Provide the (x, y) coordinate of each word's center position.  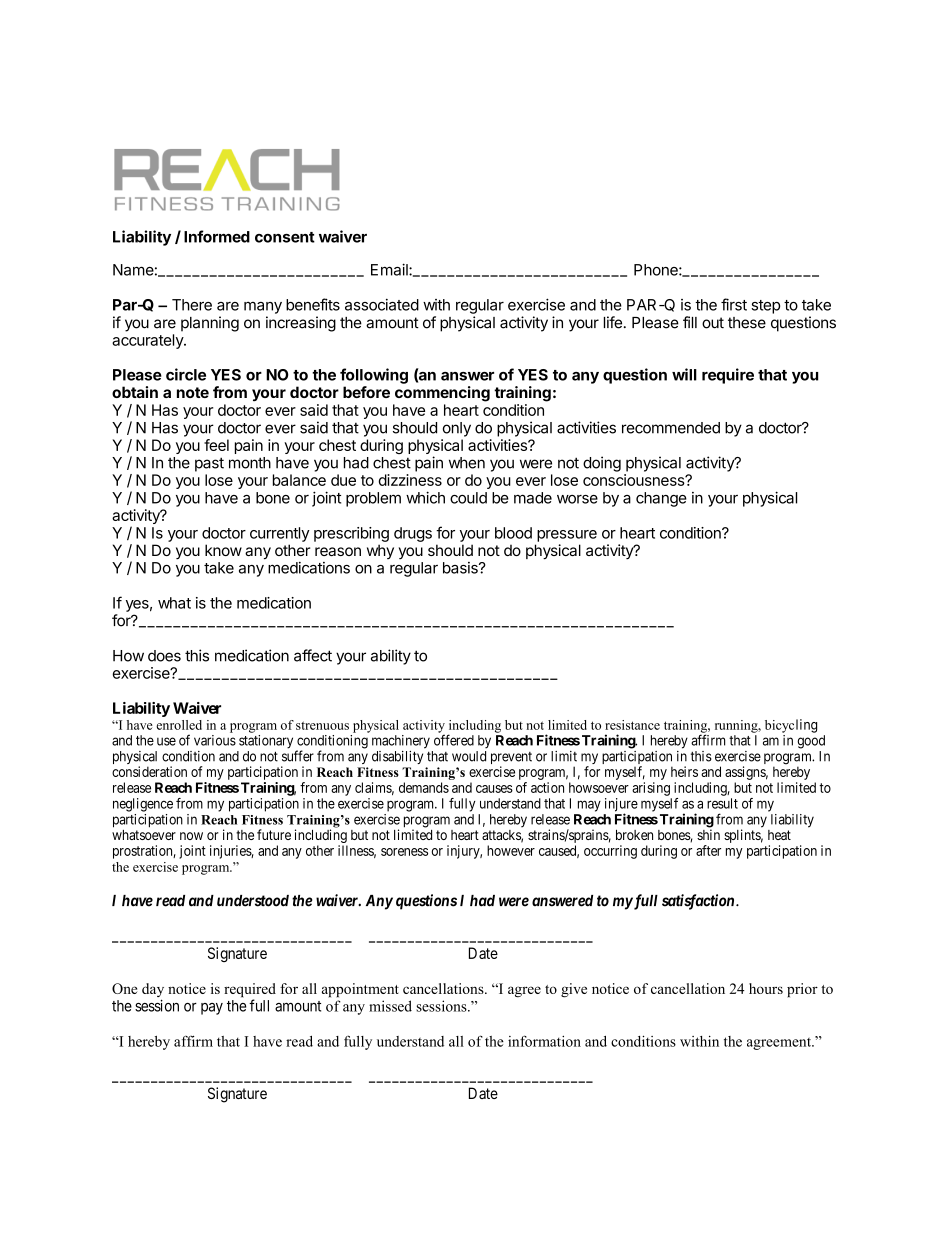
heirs (684, 771)
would (469, 756)
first (734, 304)
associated (382, 305)
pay (212, 1009)
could (468, 498)
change (661, 499)
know (223, 550)
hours (766, 988)
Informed (217, 236)
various (215, 740)
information (544, 1041)
